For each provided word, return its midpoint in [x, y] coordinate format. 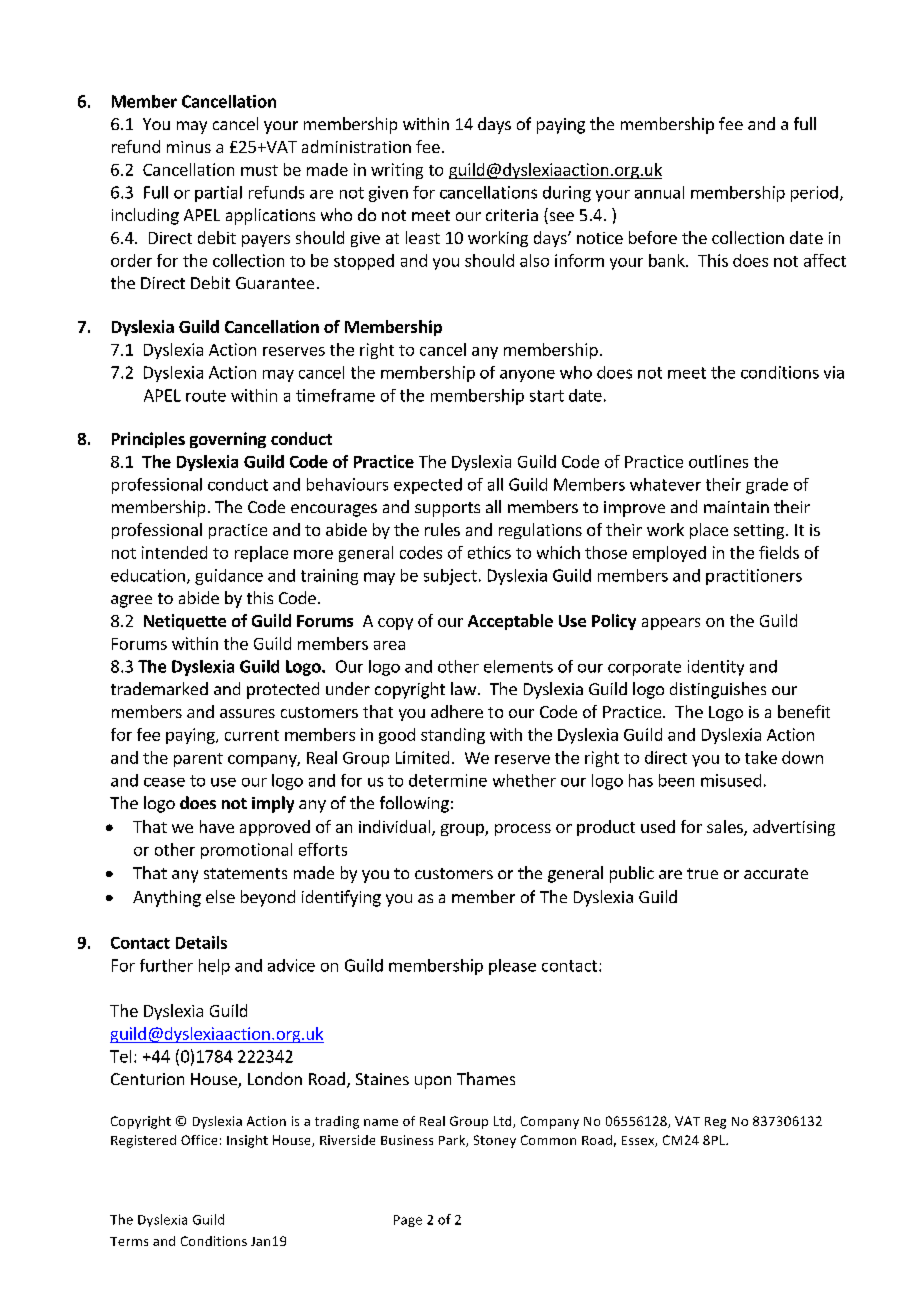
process [523, 830]
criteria [512, 215]
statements [245, 873]
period [814, 194]
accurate [776, 873]
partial [218, 194]
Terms [129, 1241]
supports [447, 509]
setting [760, 531]
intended [174, 552]
